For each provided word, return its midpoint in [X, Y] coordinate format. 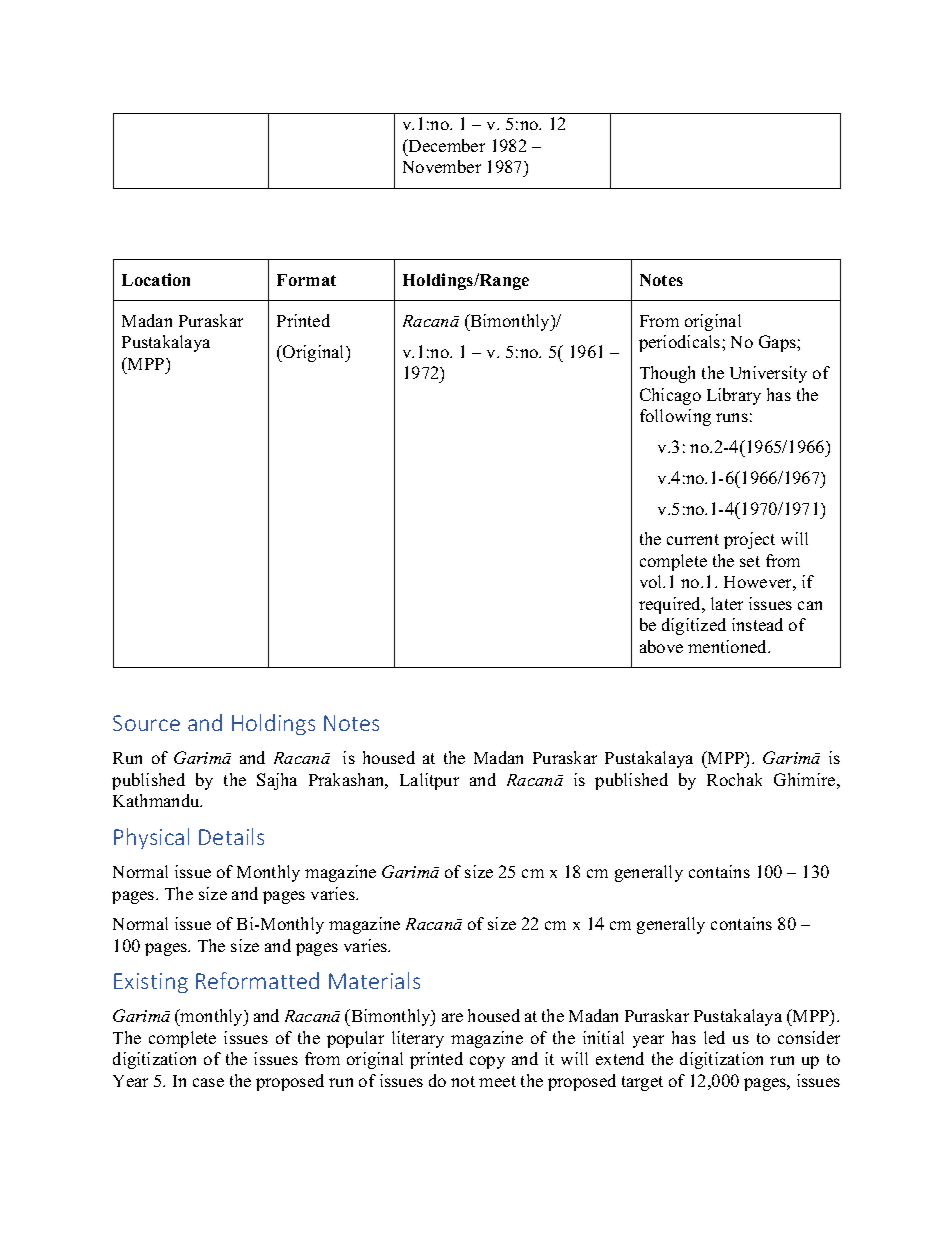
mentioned [729, 646]
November [442, 166]
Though [667, 374]
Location [156, 279]
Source [146, 723]
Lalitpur [429, 781]
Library [734, 396]
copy [487, 1062]
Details [231, 836]
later [727, 603]
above [661, 646]
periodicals [681, 343]
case [208, 1082]
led [714, 1037]
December [446, 145]
